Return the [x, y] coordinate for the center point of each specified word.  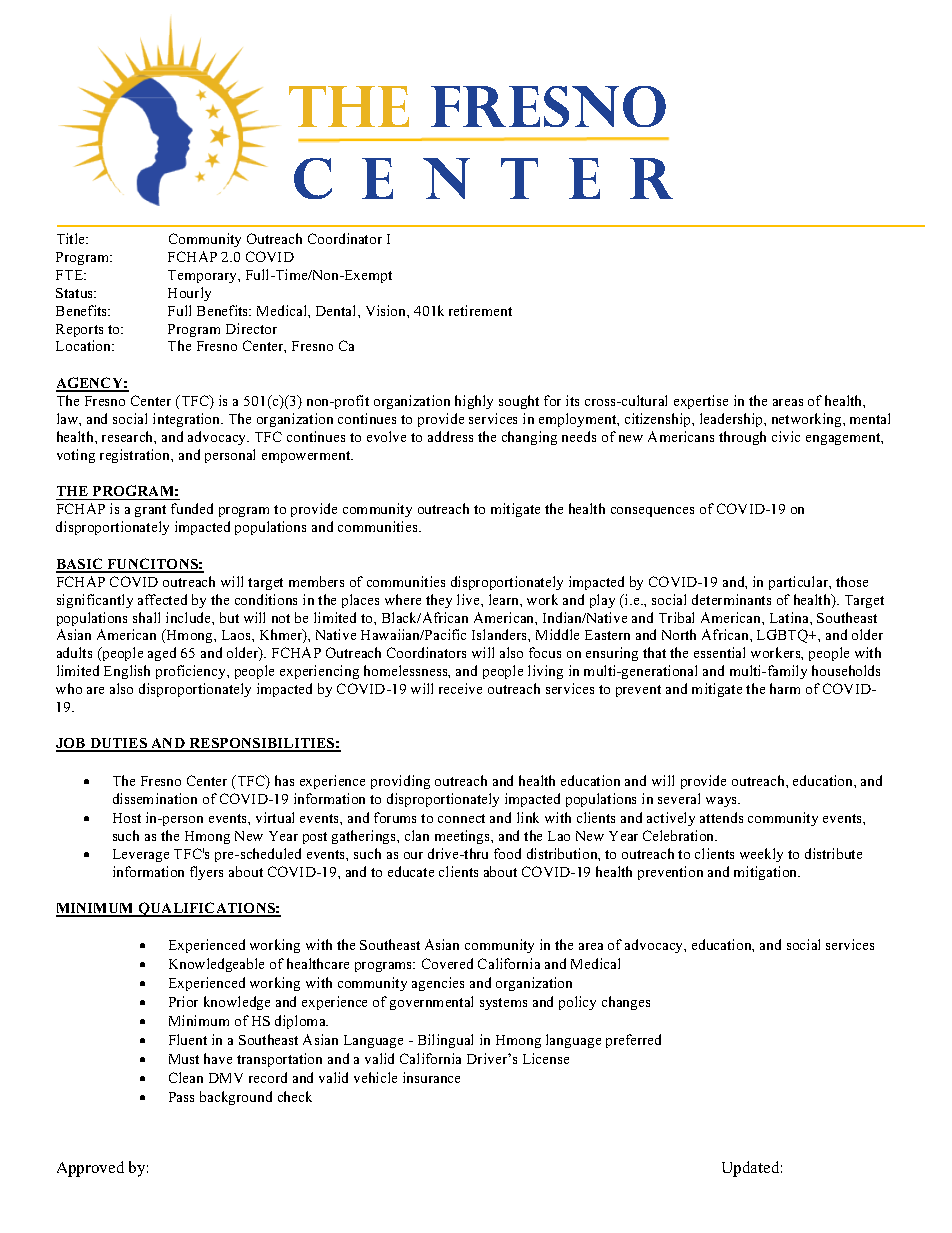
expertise [701, 402]
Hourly [189, 294]
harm [785, 688]
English [127, 672]
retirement [480, 310]
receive [460, 688]
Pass [181, 1097]
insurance [431, 1077]
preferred [633, 1041]
